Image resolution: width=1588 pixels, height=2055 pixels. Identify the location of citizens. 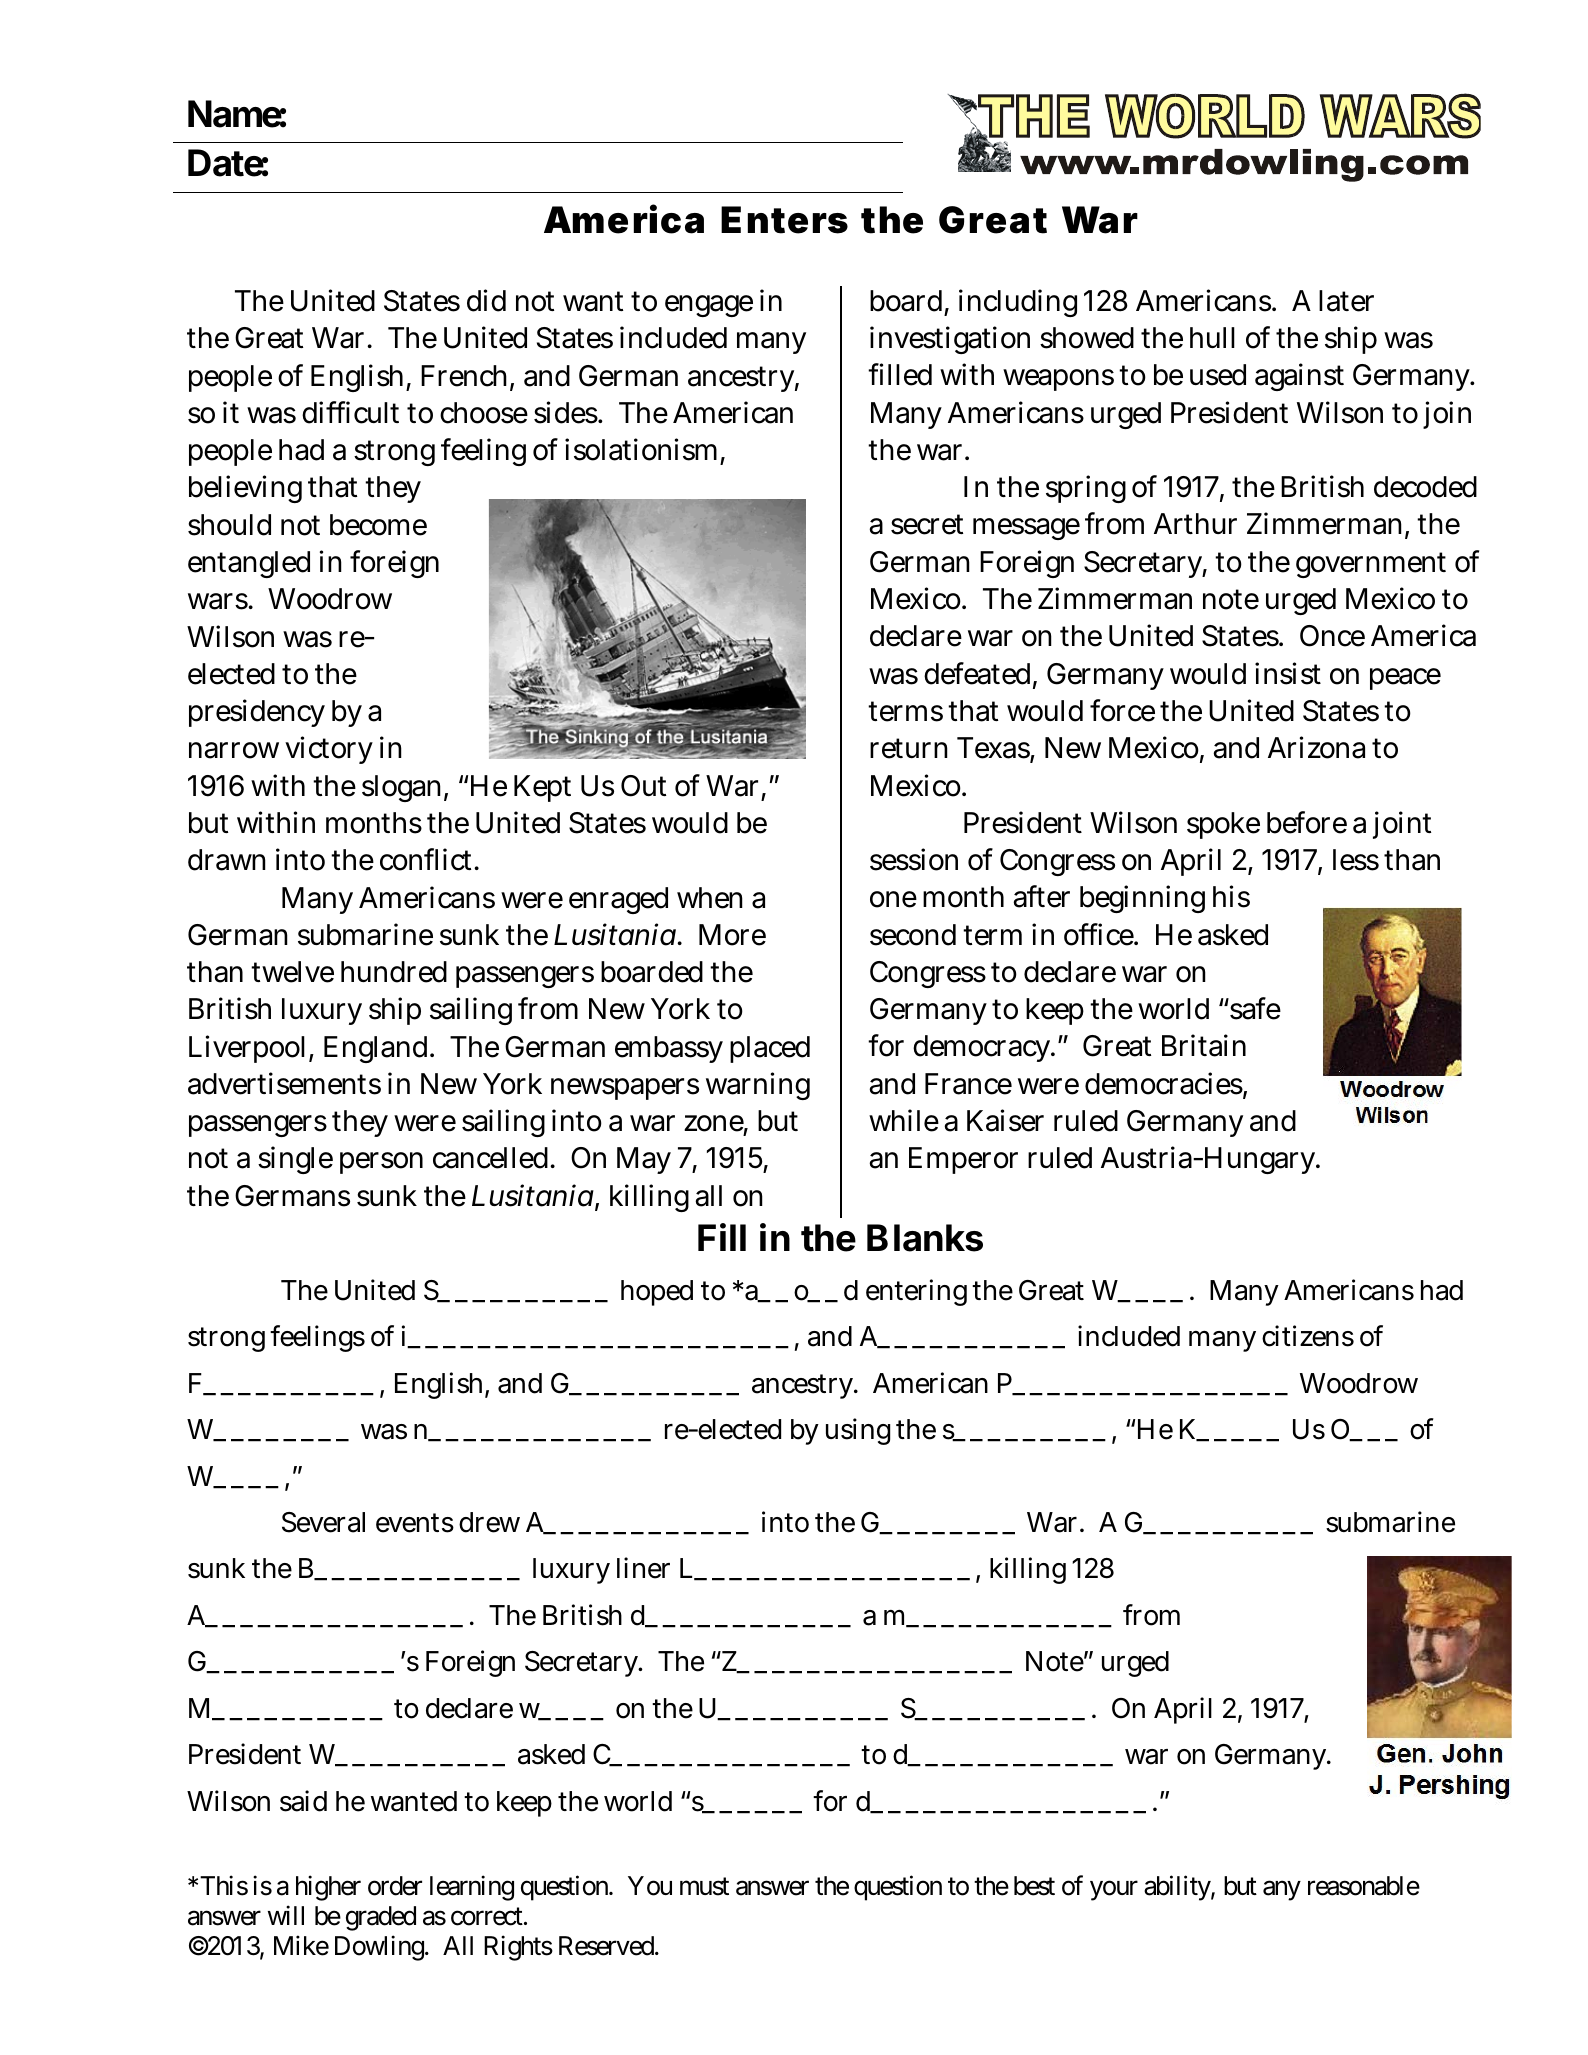
(1308, 1336).
